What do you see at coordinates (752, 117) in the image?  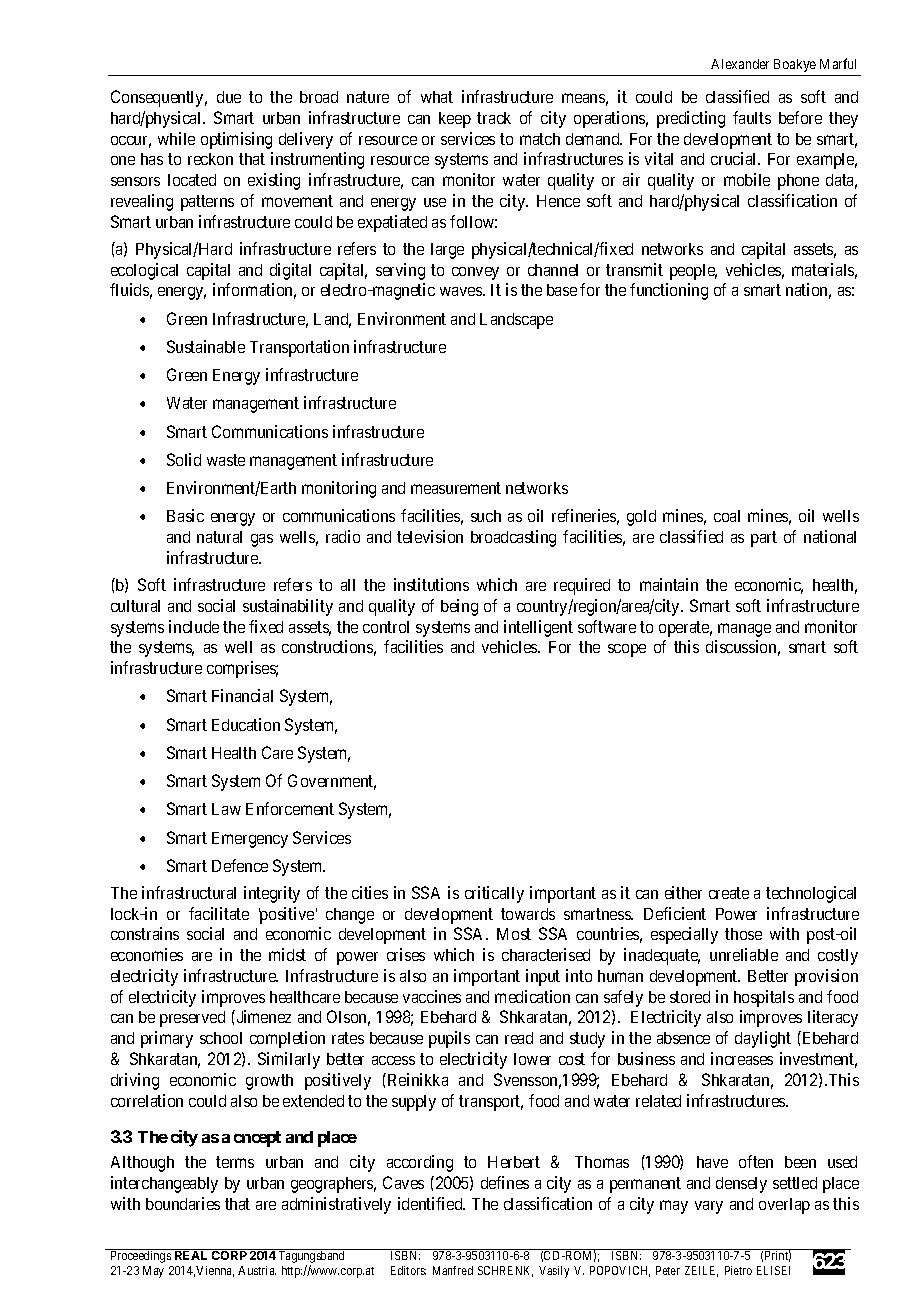 I see `faults` at bounding box center [752, 117].
